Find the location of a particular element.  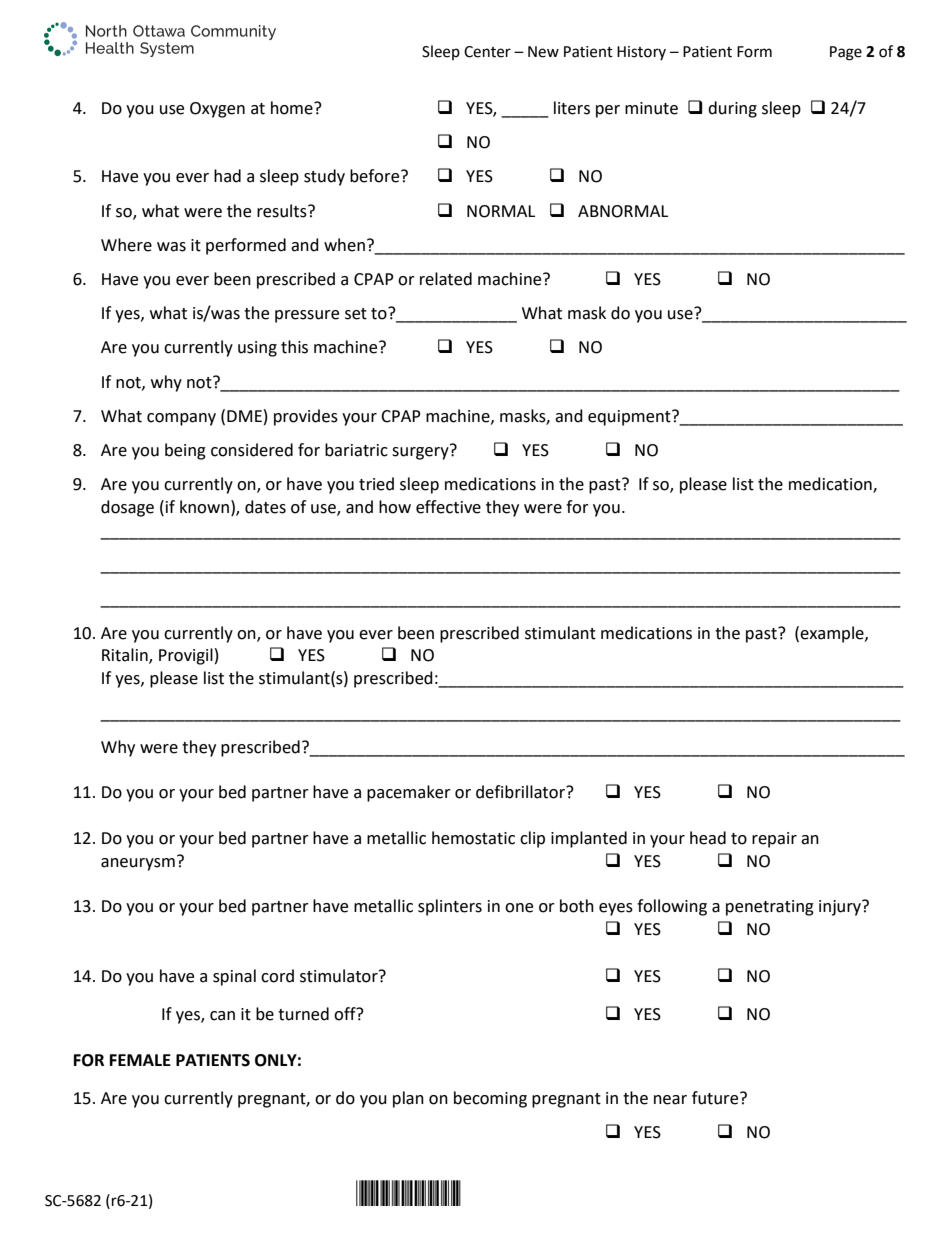

FEMALE is located at coordinates (140, 1060).
